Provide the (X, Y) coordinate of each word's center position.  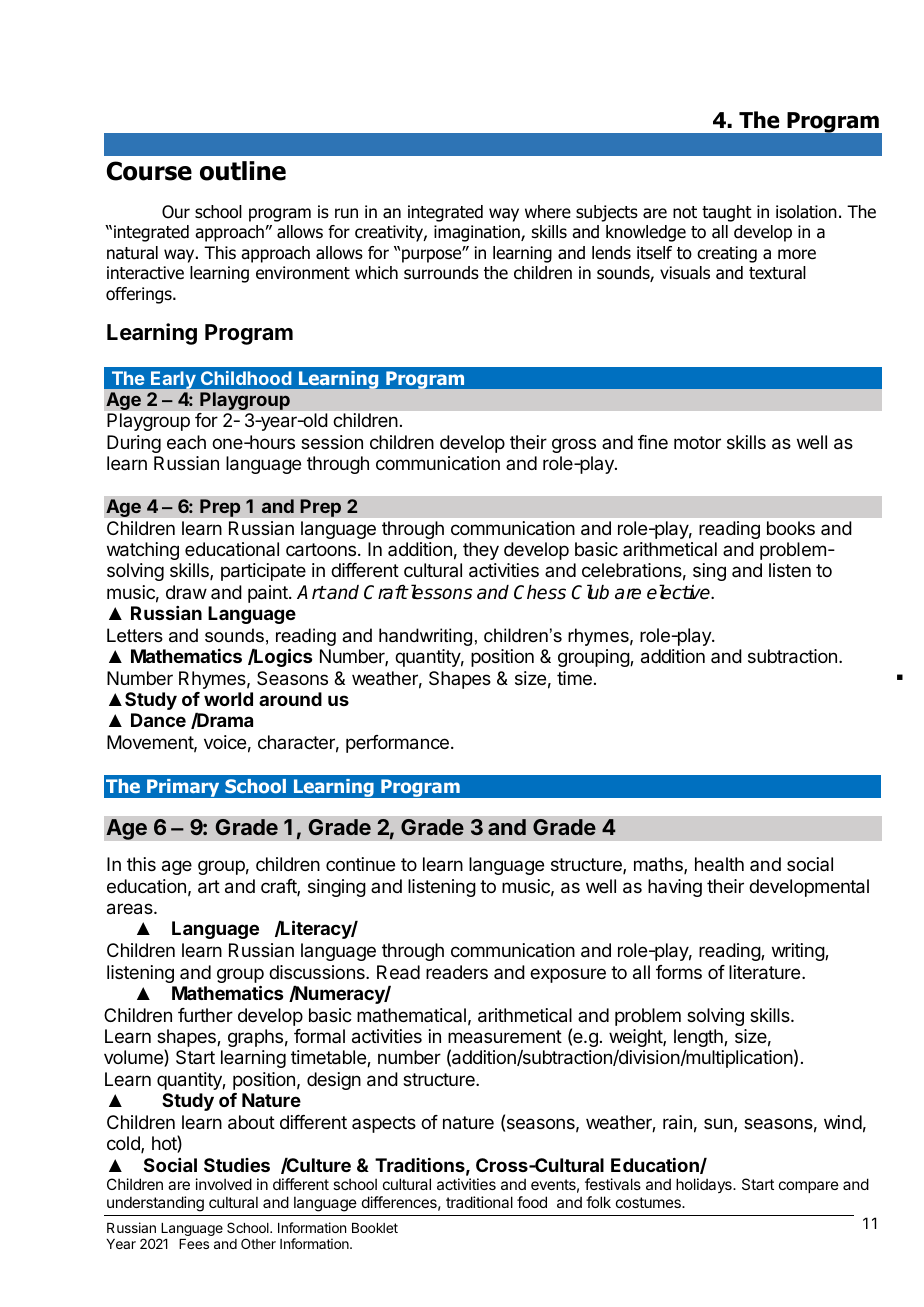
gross (574, 445)
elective (679, 592)
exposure (568, 975)
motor (697, 442)
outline (243, 171)
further (205, 1015)
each (186, 442)
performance (397, 744)
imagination (478, 233)
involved (224, 1184)
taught (727, 213)
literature (766, 972)
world (228, 699)
